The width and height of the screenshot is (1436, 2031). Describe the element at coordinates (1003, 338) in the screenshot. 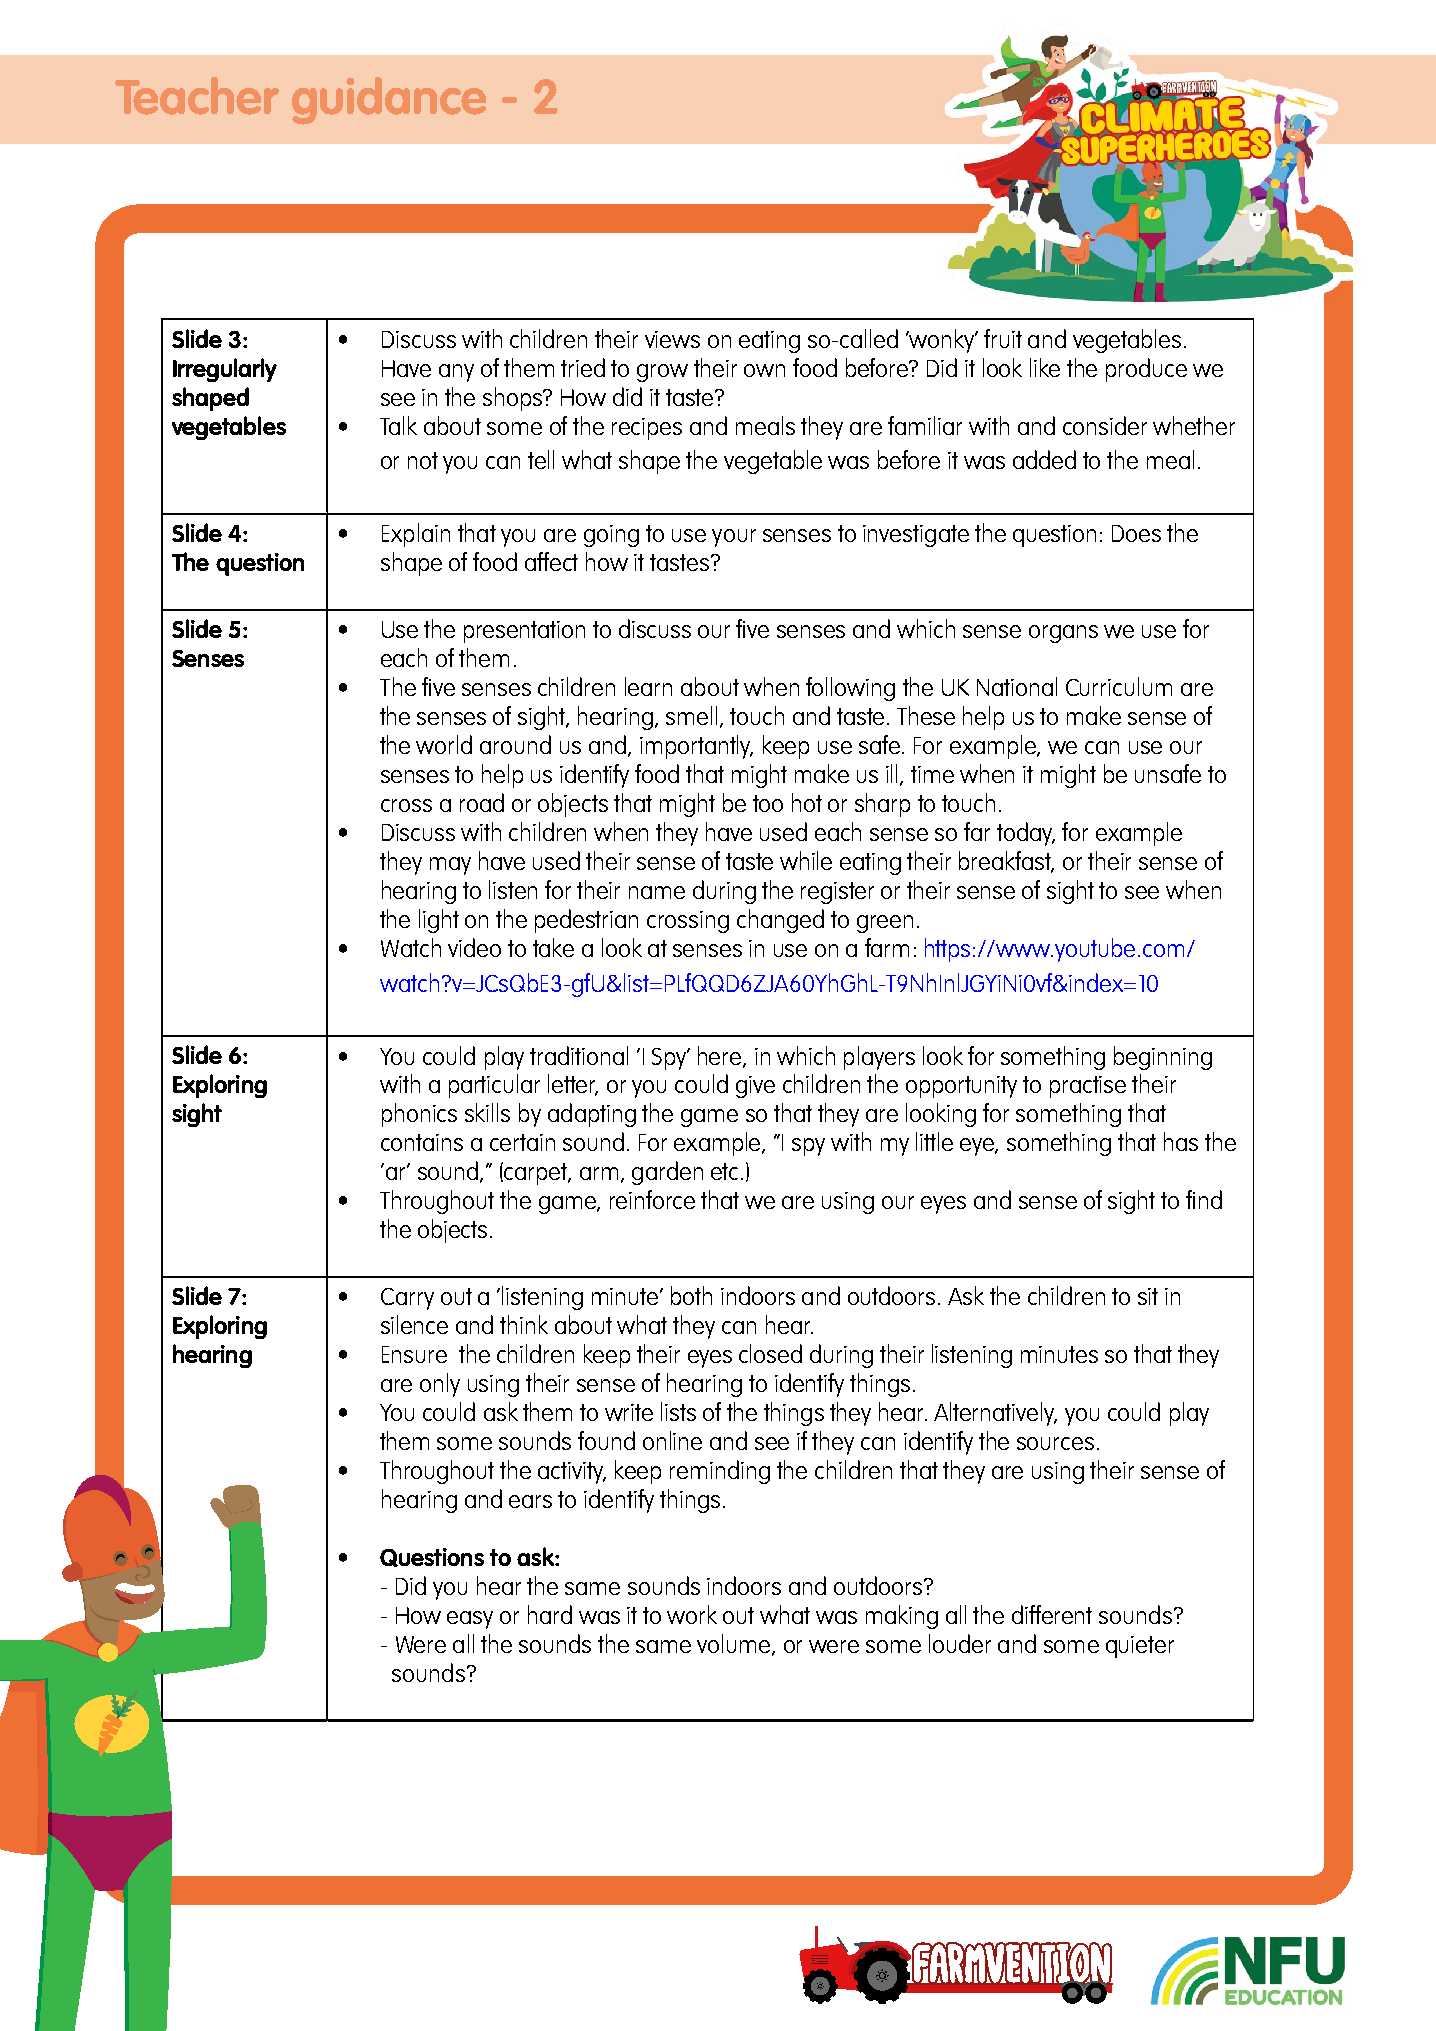

I see `fruit` at that location.
